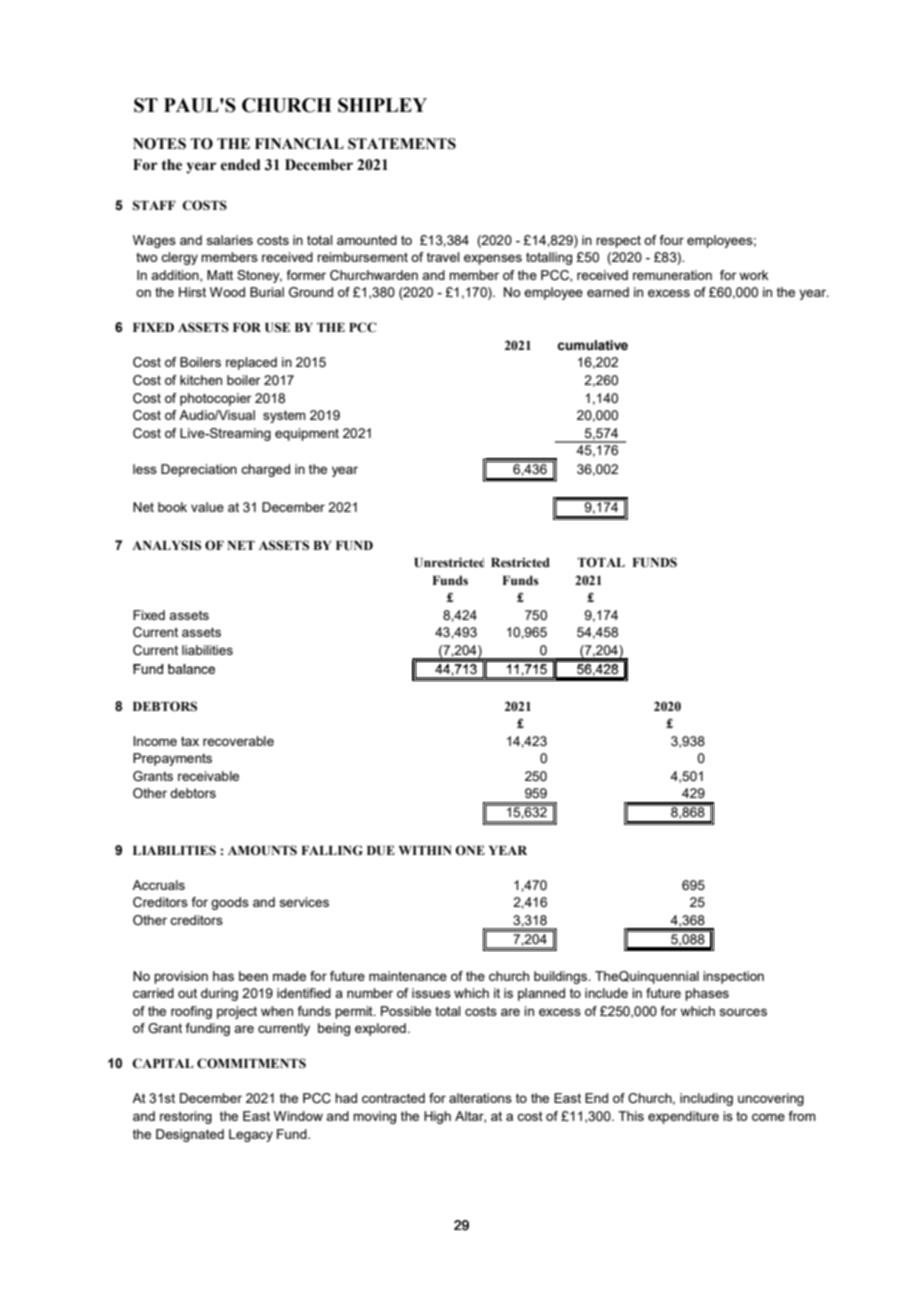 The height and width of the screenshot is (1308, 924). Describe the element at coordinates (238, 741) in the screenshot. I see `recoverable` at that location.
